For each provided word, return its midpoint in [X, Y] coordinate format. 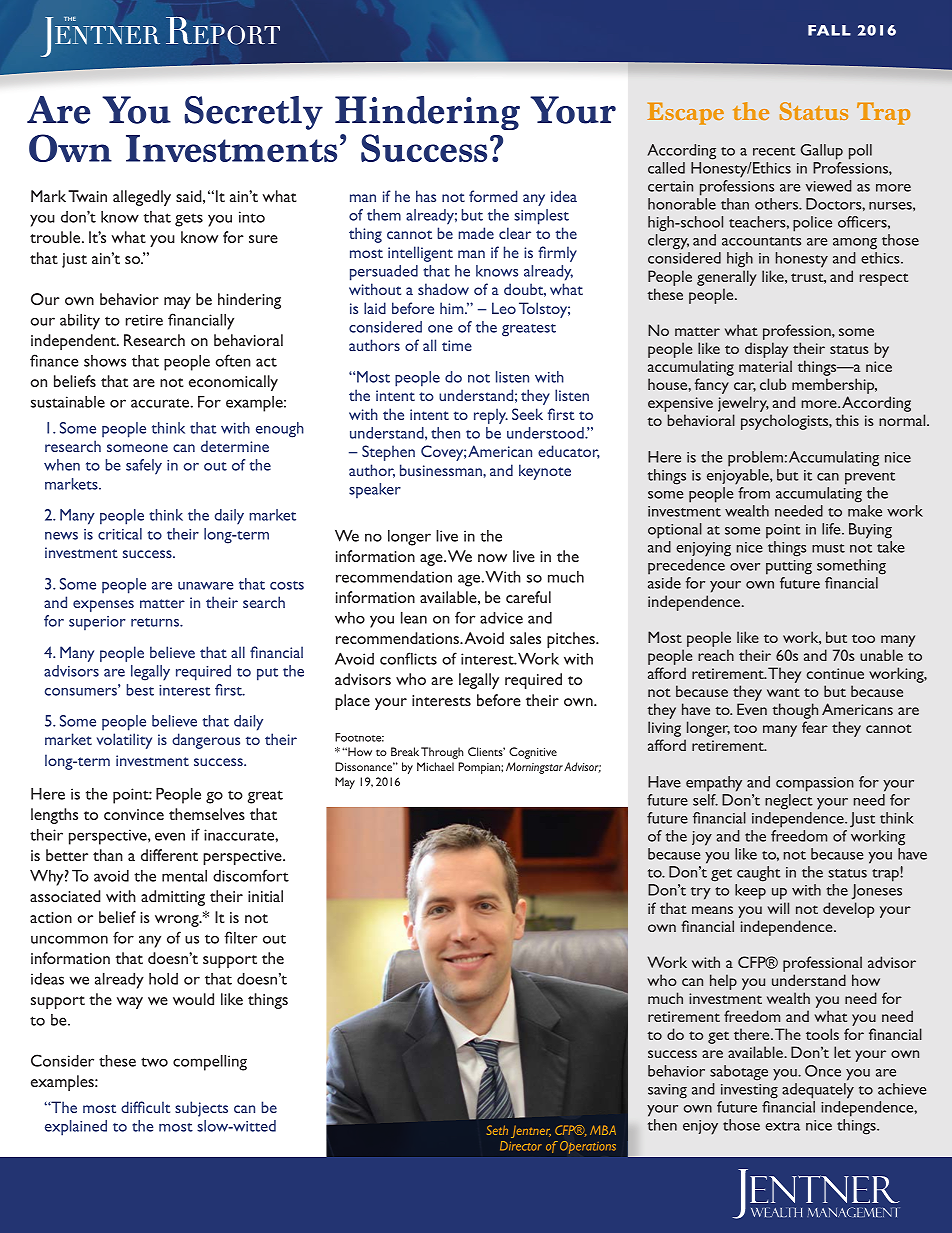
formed [493, 196]
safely [144, 467]
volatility [124, 741]
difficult [145, 1107]
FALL [829, 30]
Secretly [253, 113]
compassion [815, 784]
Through [442, 753]
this [847, 420]
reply [491, 416]
